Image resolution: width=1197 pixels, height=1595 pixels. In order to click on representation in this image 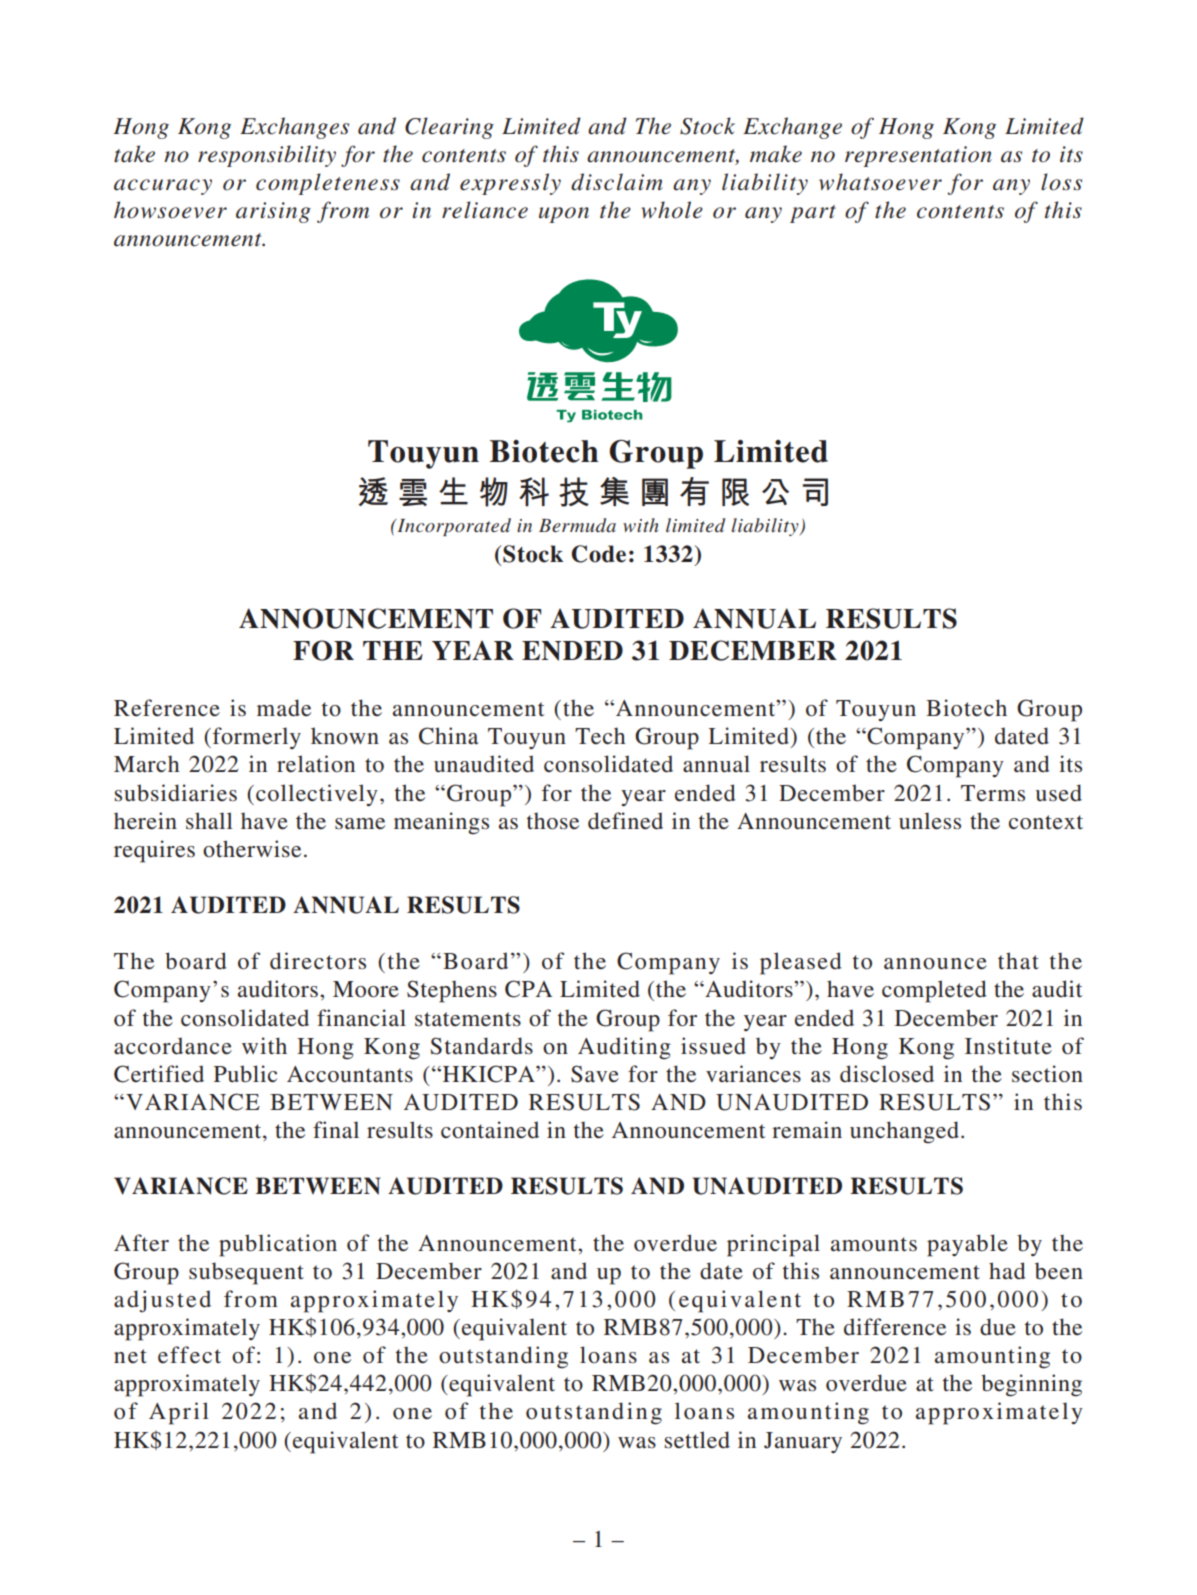, I will do `click(918, 156)`.
